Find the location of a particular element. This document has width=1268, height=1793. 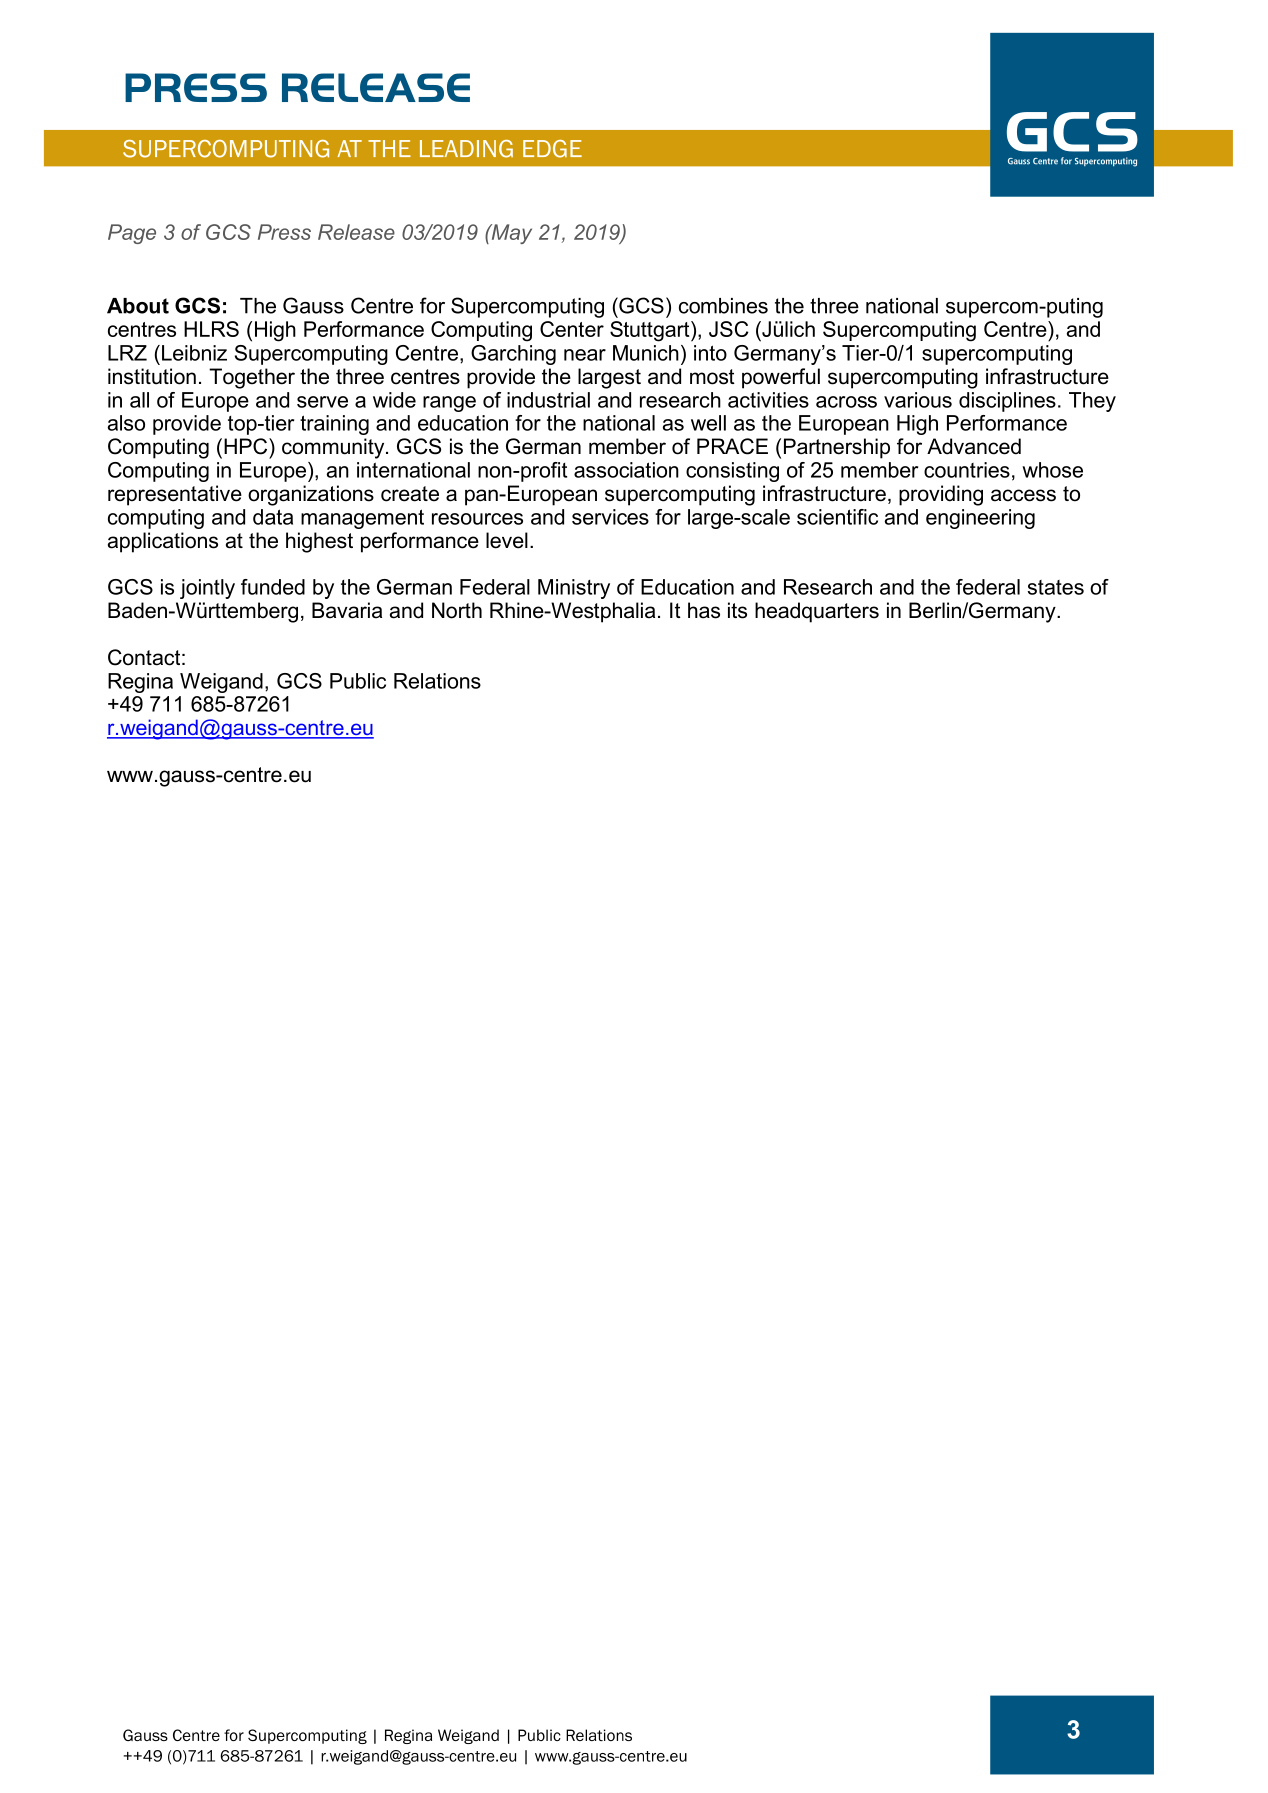

services is located at coordinates (610, 517).
